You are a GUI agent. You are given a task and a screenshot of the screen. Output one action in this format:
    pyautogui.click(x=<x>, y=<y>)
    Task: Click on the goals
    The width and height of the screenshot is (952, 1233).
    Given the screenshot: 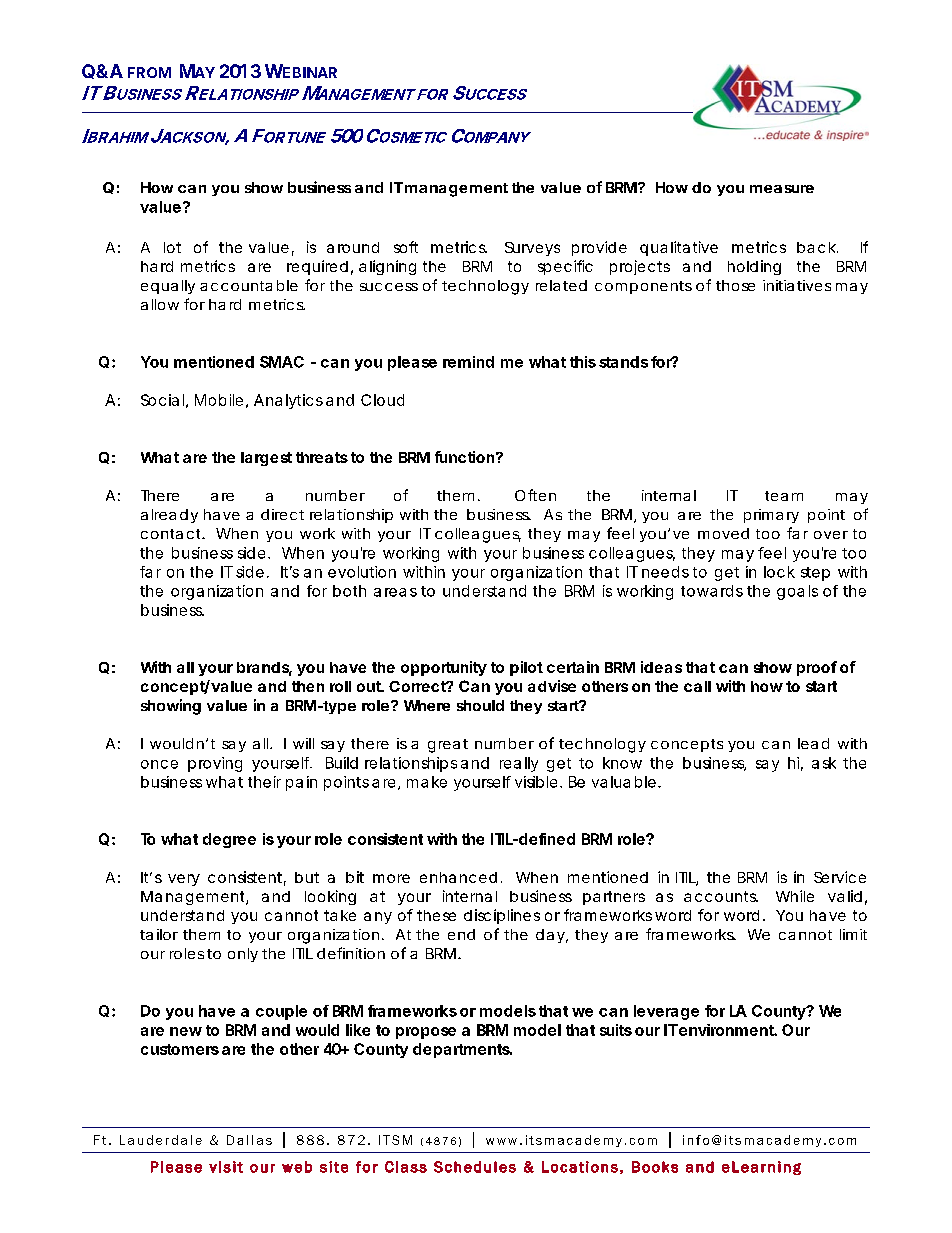 What is the action you would take?
    pyautogui.click(x=797, y=592)
